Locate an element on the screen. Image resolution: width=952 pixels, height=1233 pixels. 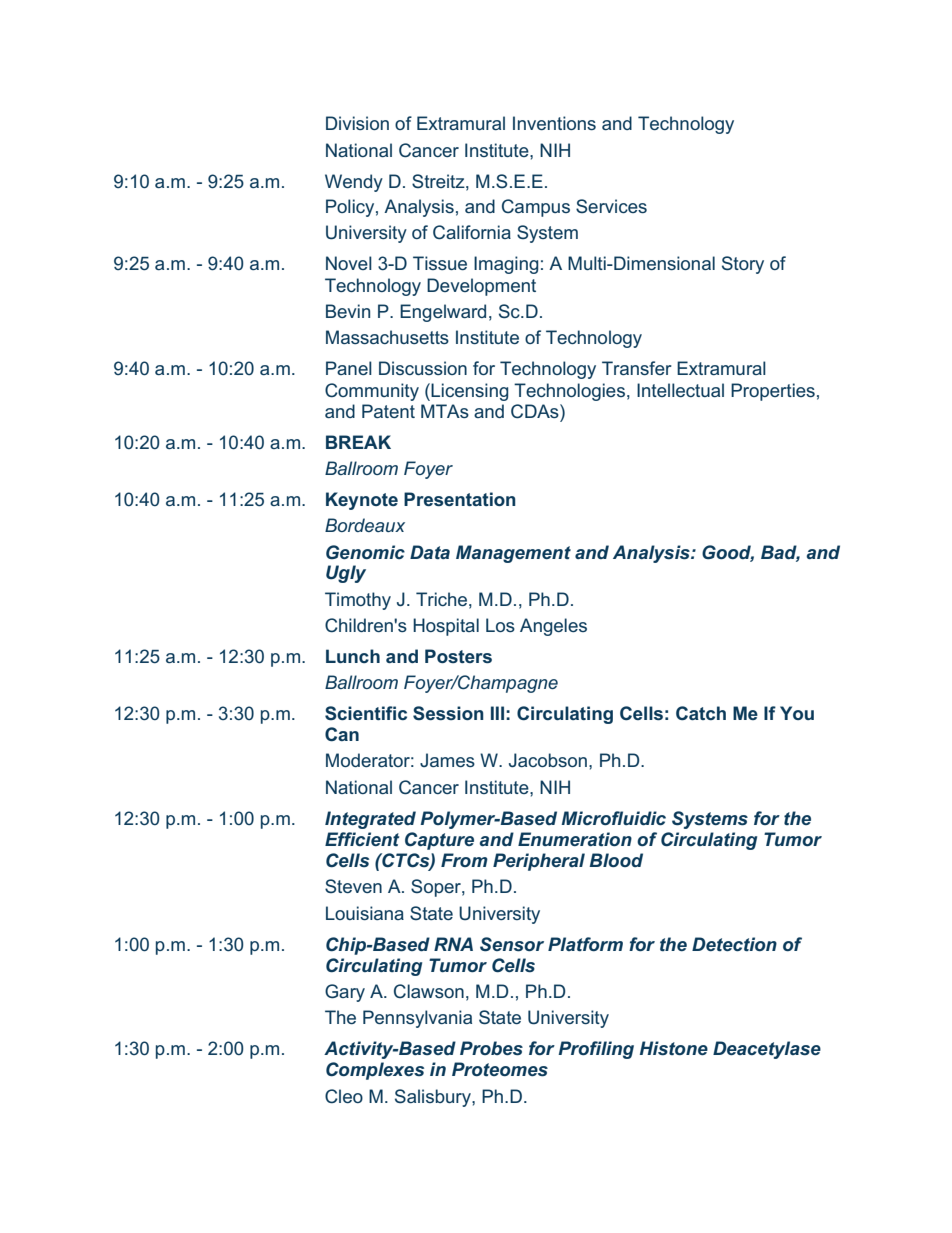
Profiling is located at coordinates (596, 1050).
